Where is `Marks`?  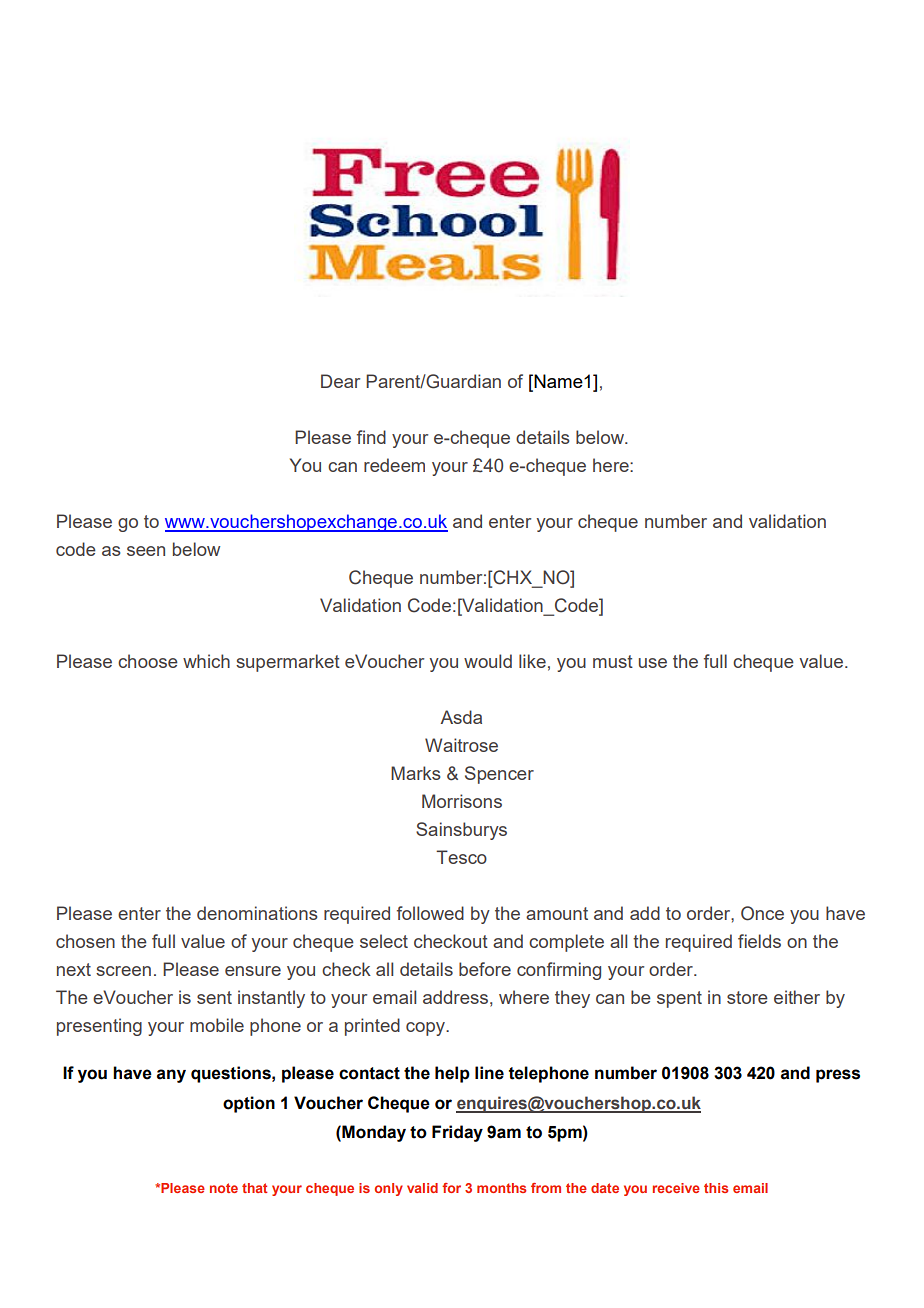
Marks is located at coordinates (416, 773).
